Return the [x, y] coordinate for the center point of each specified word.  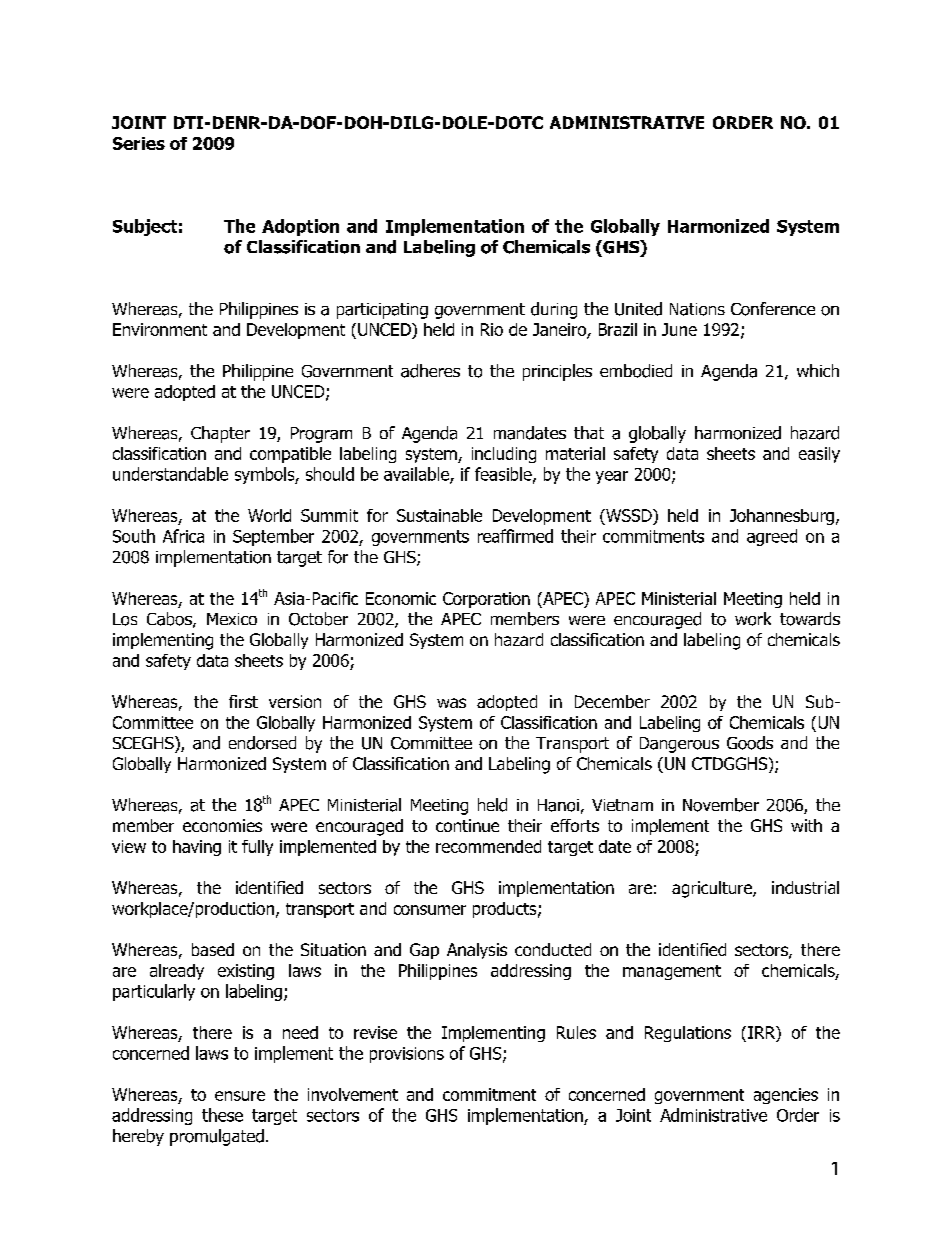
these [222, 1115]
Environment [160, 329]
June [679, 329]
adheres [430, 371]
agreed [772, 537]
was [451, 703]
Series [139, 143]
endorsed [262, 743]
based [213, 949]
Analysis [477, 951]
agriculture [713, 889]
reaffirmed [515, 536]
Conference [773, 309]
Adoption [300, 227]
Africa [183, 536]
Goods [750, 743]
